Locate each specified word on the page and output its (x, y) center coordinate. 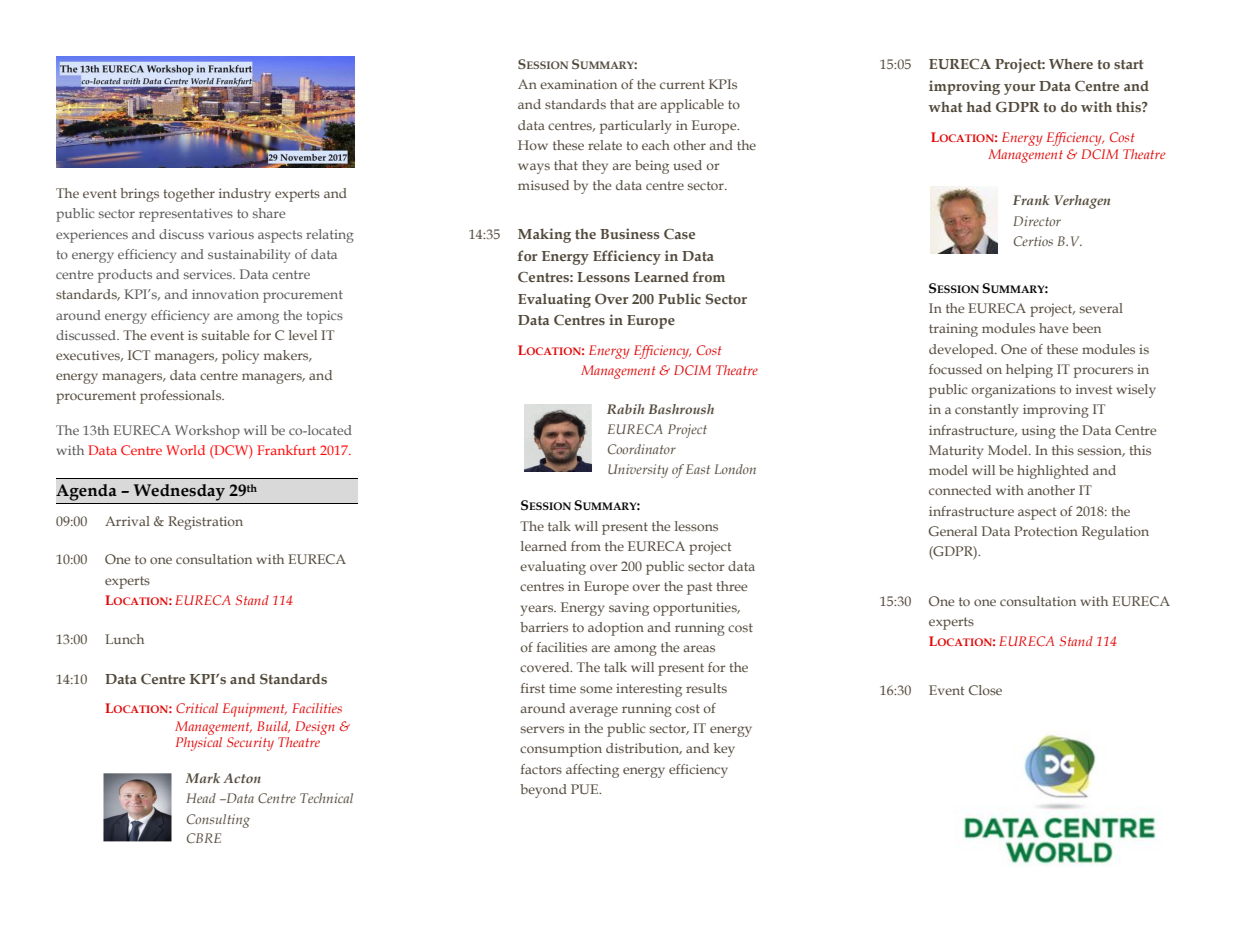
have (1053, 328)
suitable (225, 335)
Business (630, 233)
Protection (1046, 531)
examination (578, 84)
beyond (543, 791)
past (699, 588)
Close (985, 690)
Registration (205, 523)
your (1019, 89)
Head (201, 798)
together (189, 195)
